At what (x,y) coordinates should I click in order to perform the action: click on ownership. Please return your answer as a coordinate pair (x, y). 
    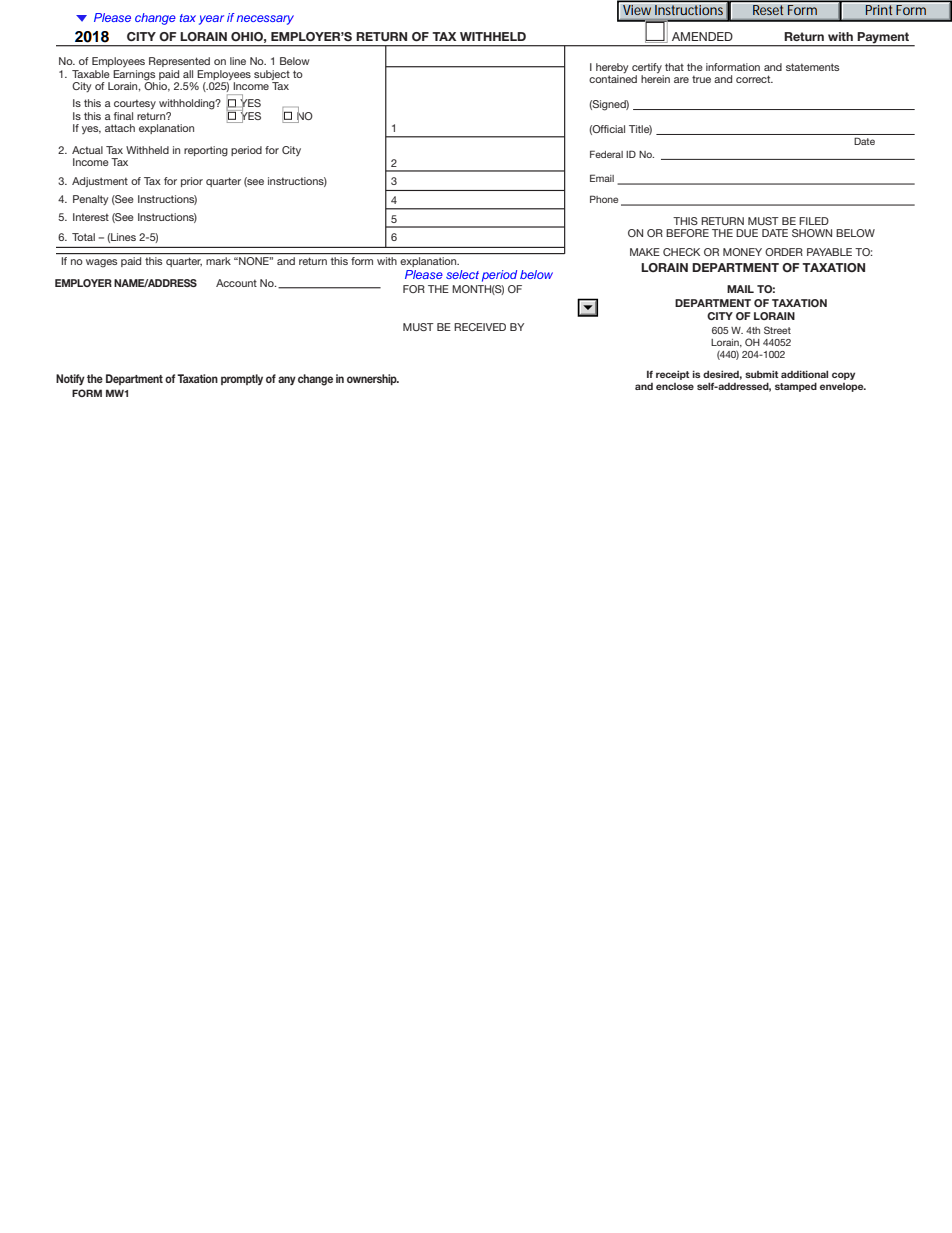
    Looking at the image, I should click on (373, 379).
